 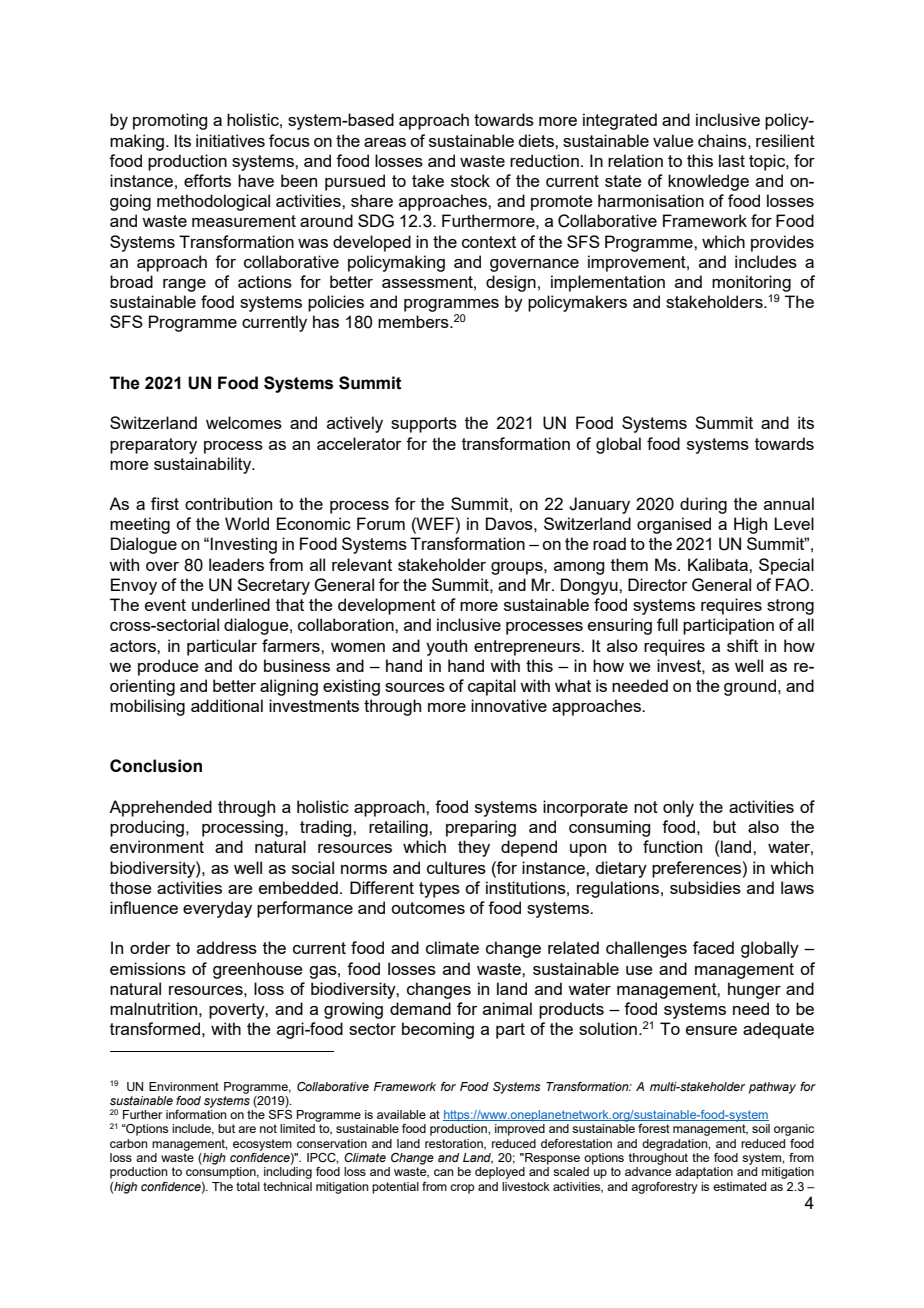 I want to click on faced, so click(x=713, y=947).
